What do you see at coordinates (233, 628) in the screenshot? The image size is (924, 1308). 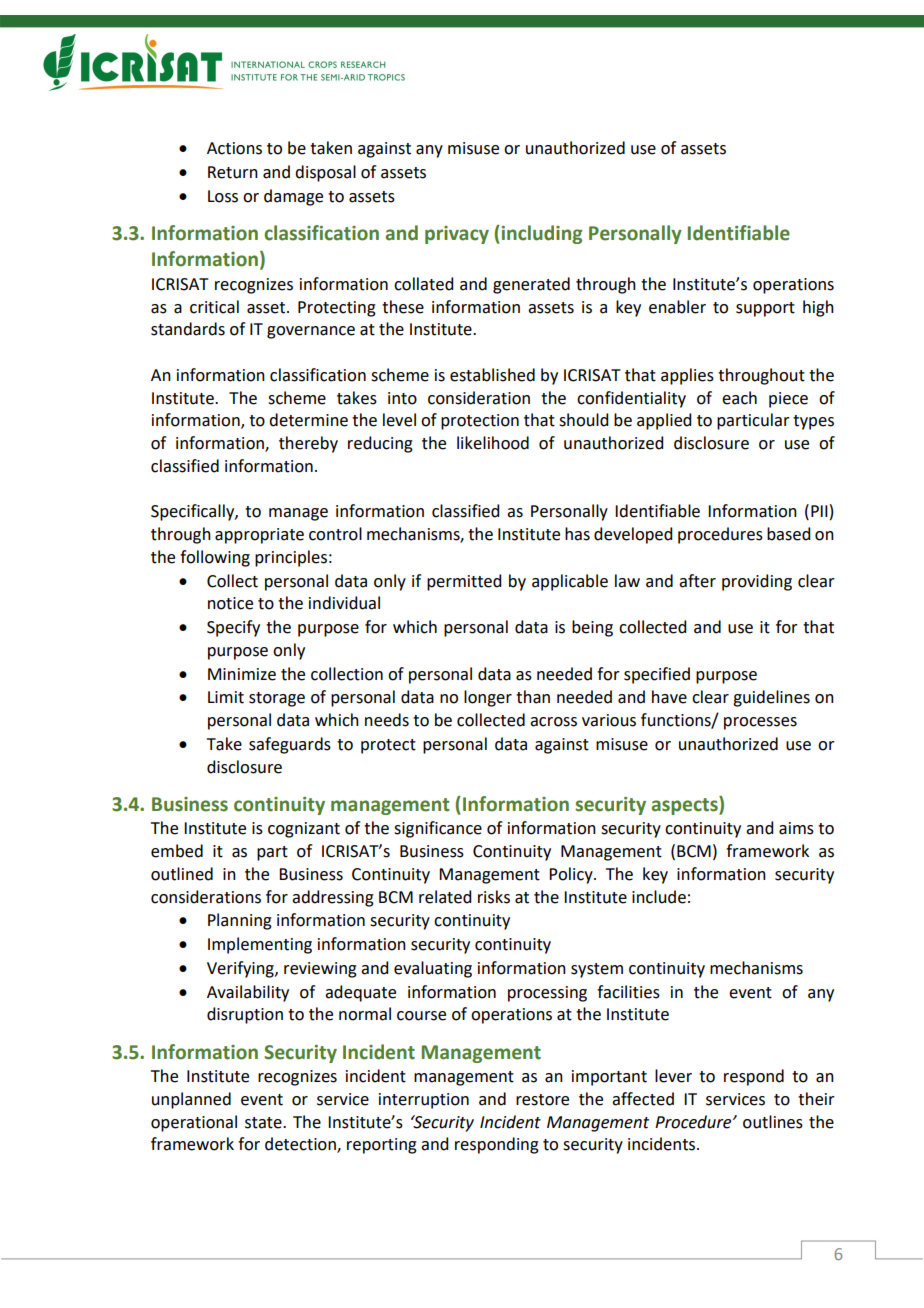 I see `Specify` at bounding box center [233, 628].
